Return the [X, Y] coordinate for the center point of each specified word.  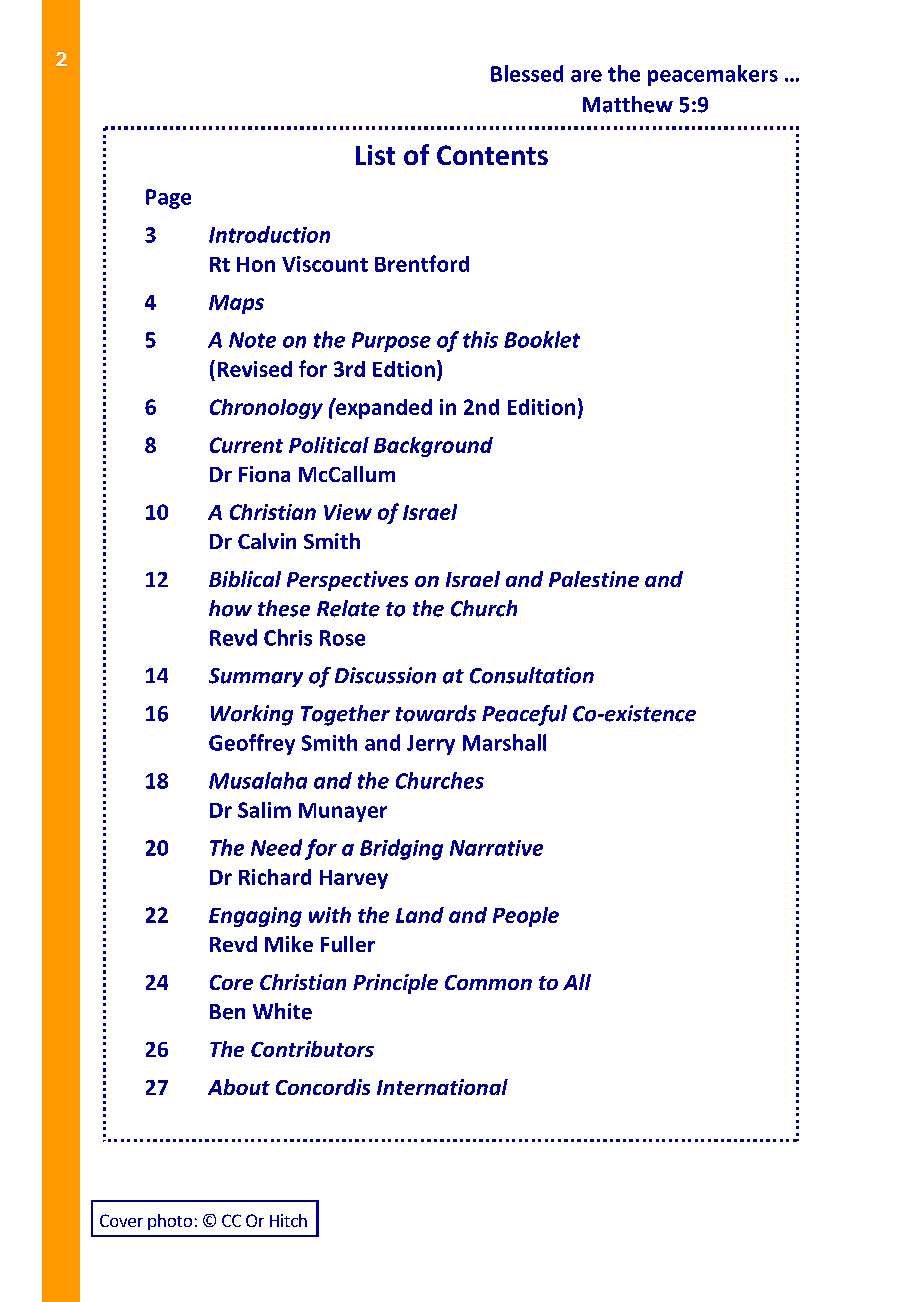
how [230, 608]
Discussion [385, 675]
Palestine [594, 579]
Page [168, 199]
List [375, 155]
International [442, 1087]
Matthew [628, 104]
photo [170, 1222]
